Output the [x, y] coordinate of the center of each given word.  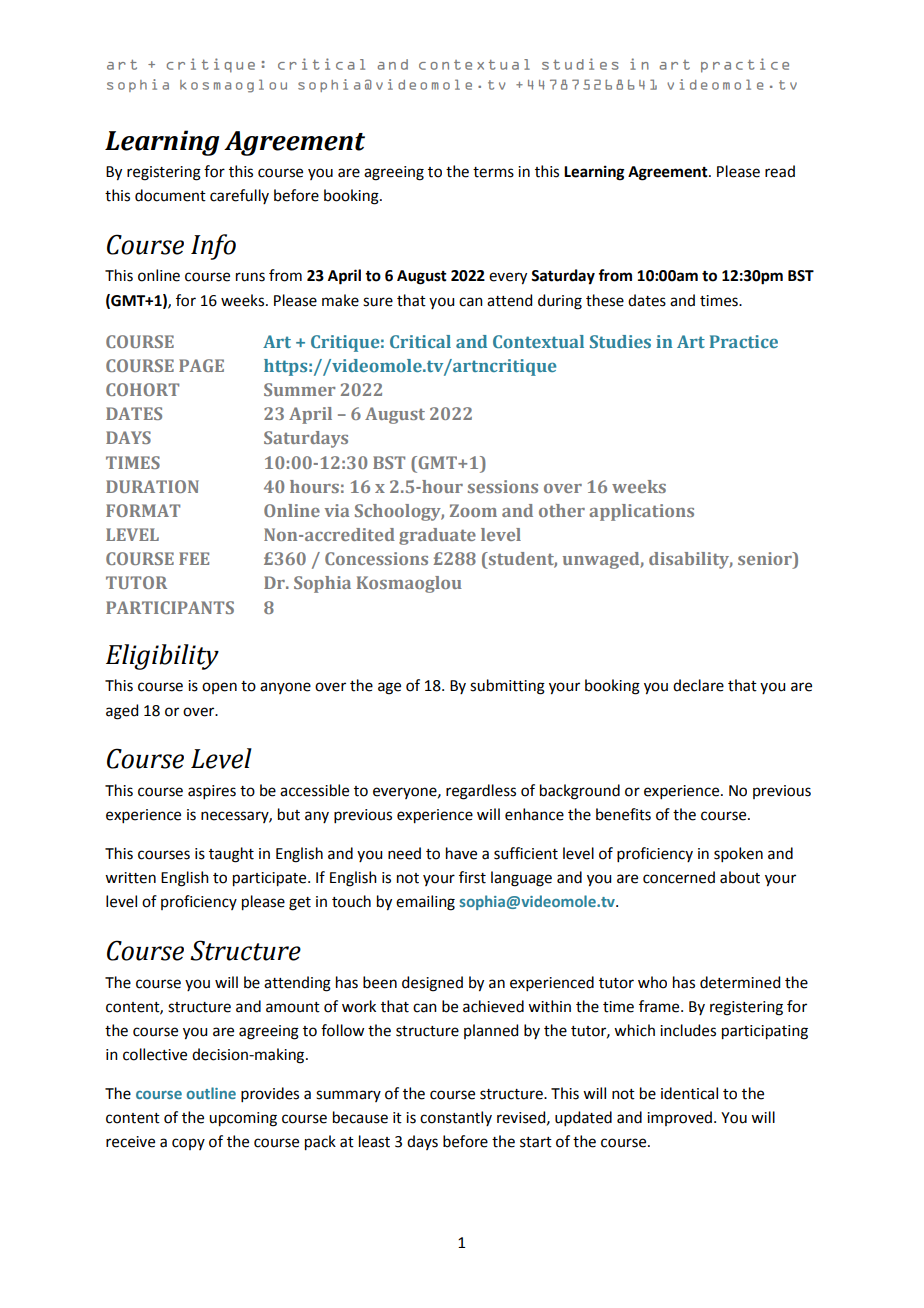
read [780, 171]
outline [211, 1093]
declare [698, 685]
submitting [507, 687]
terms [493, 172]
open [219, 688]
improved [681, 1118]
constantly [456, 1118]
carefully [239, 196]
